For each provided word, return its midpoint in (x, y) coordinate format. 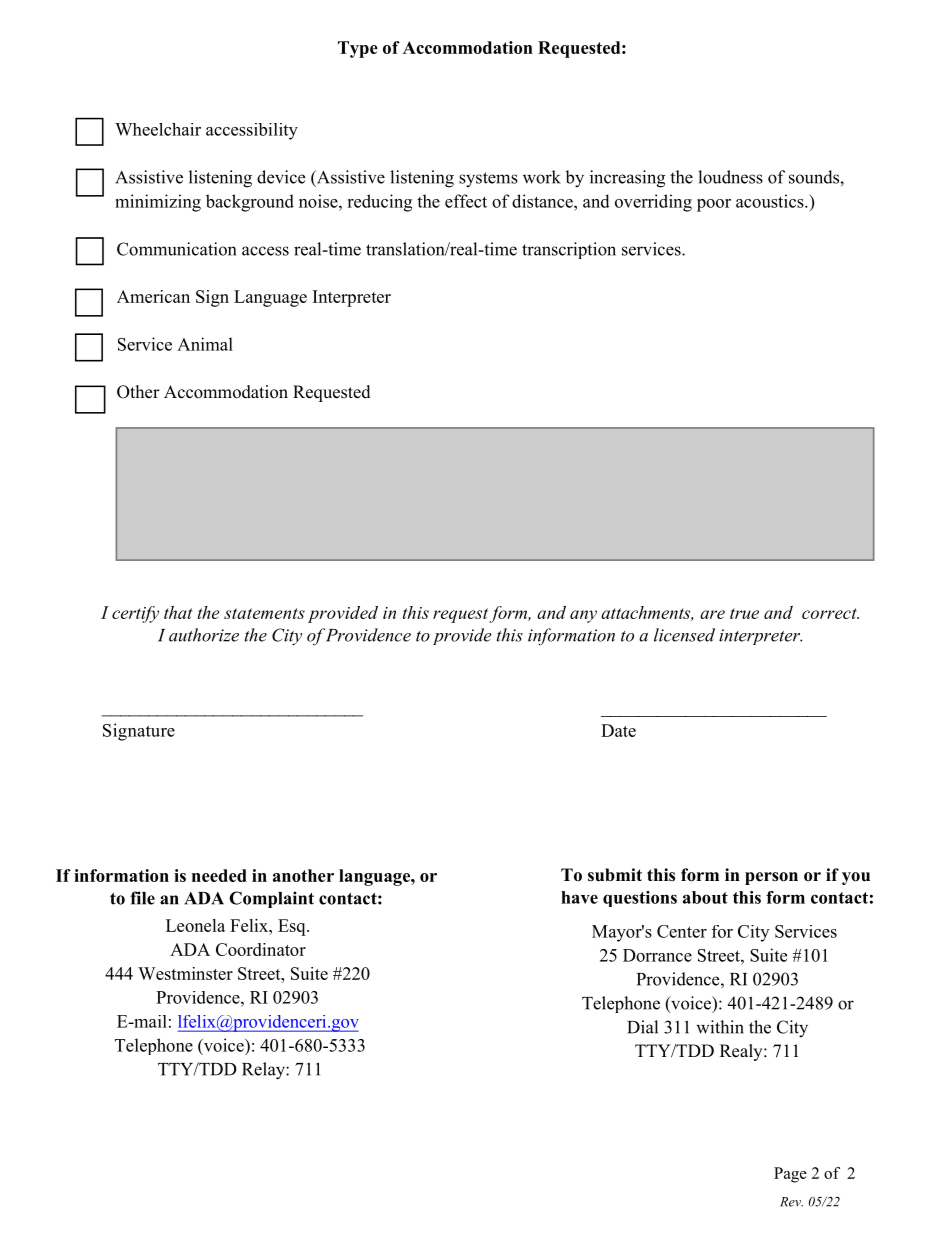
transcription (569, 250)
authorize (204, 635)
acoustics (771, 201)
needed (219, 875)
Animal (205, 344)
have (579, 897)
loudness (730, 177)
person (771, 878)
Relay (264, 1071)
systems (488, 180)
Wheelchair (158, 129)
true (744, 613)
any (583, 616)
